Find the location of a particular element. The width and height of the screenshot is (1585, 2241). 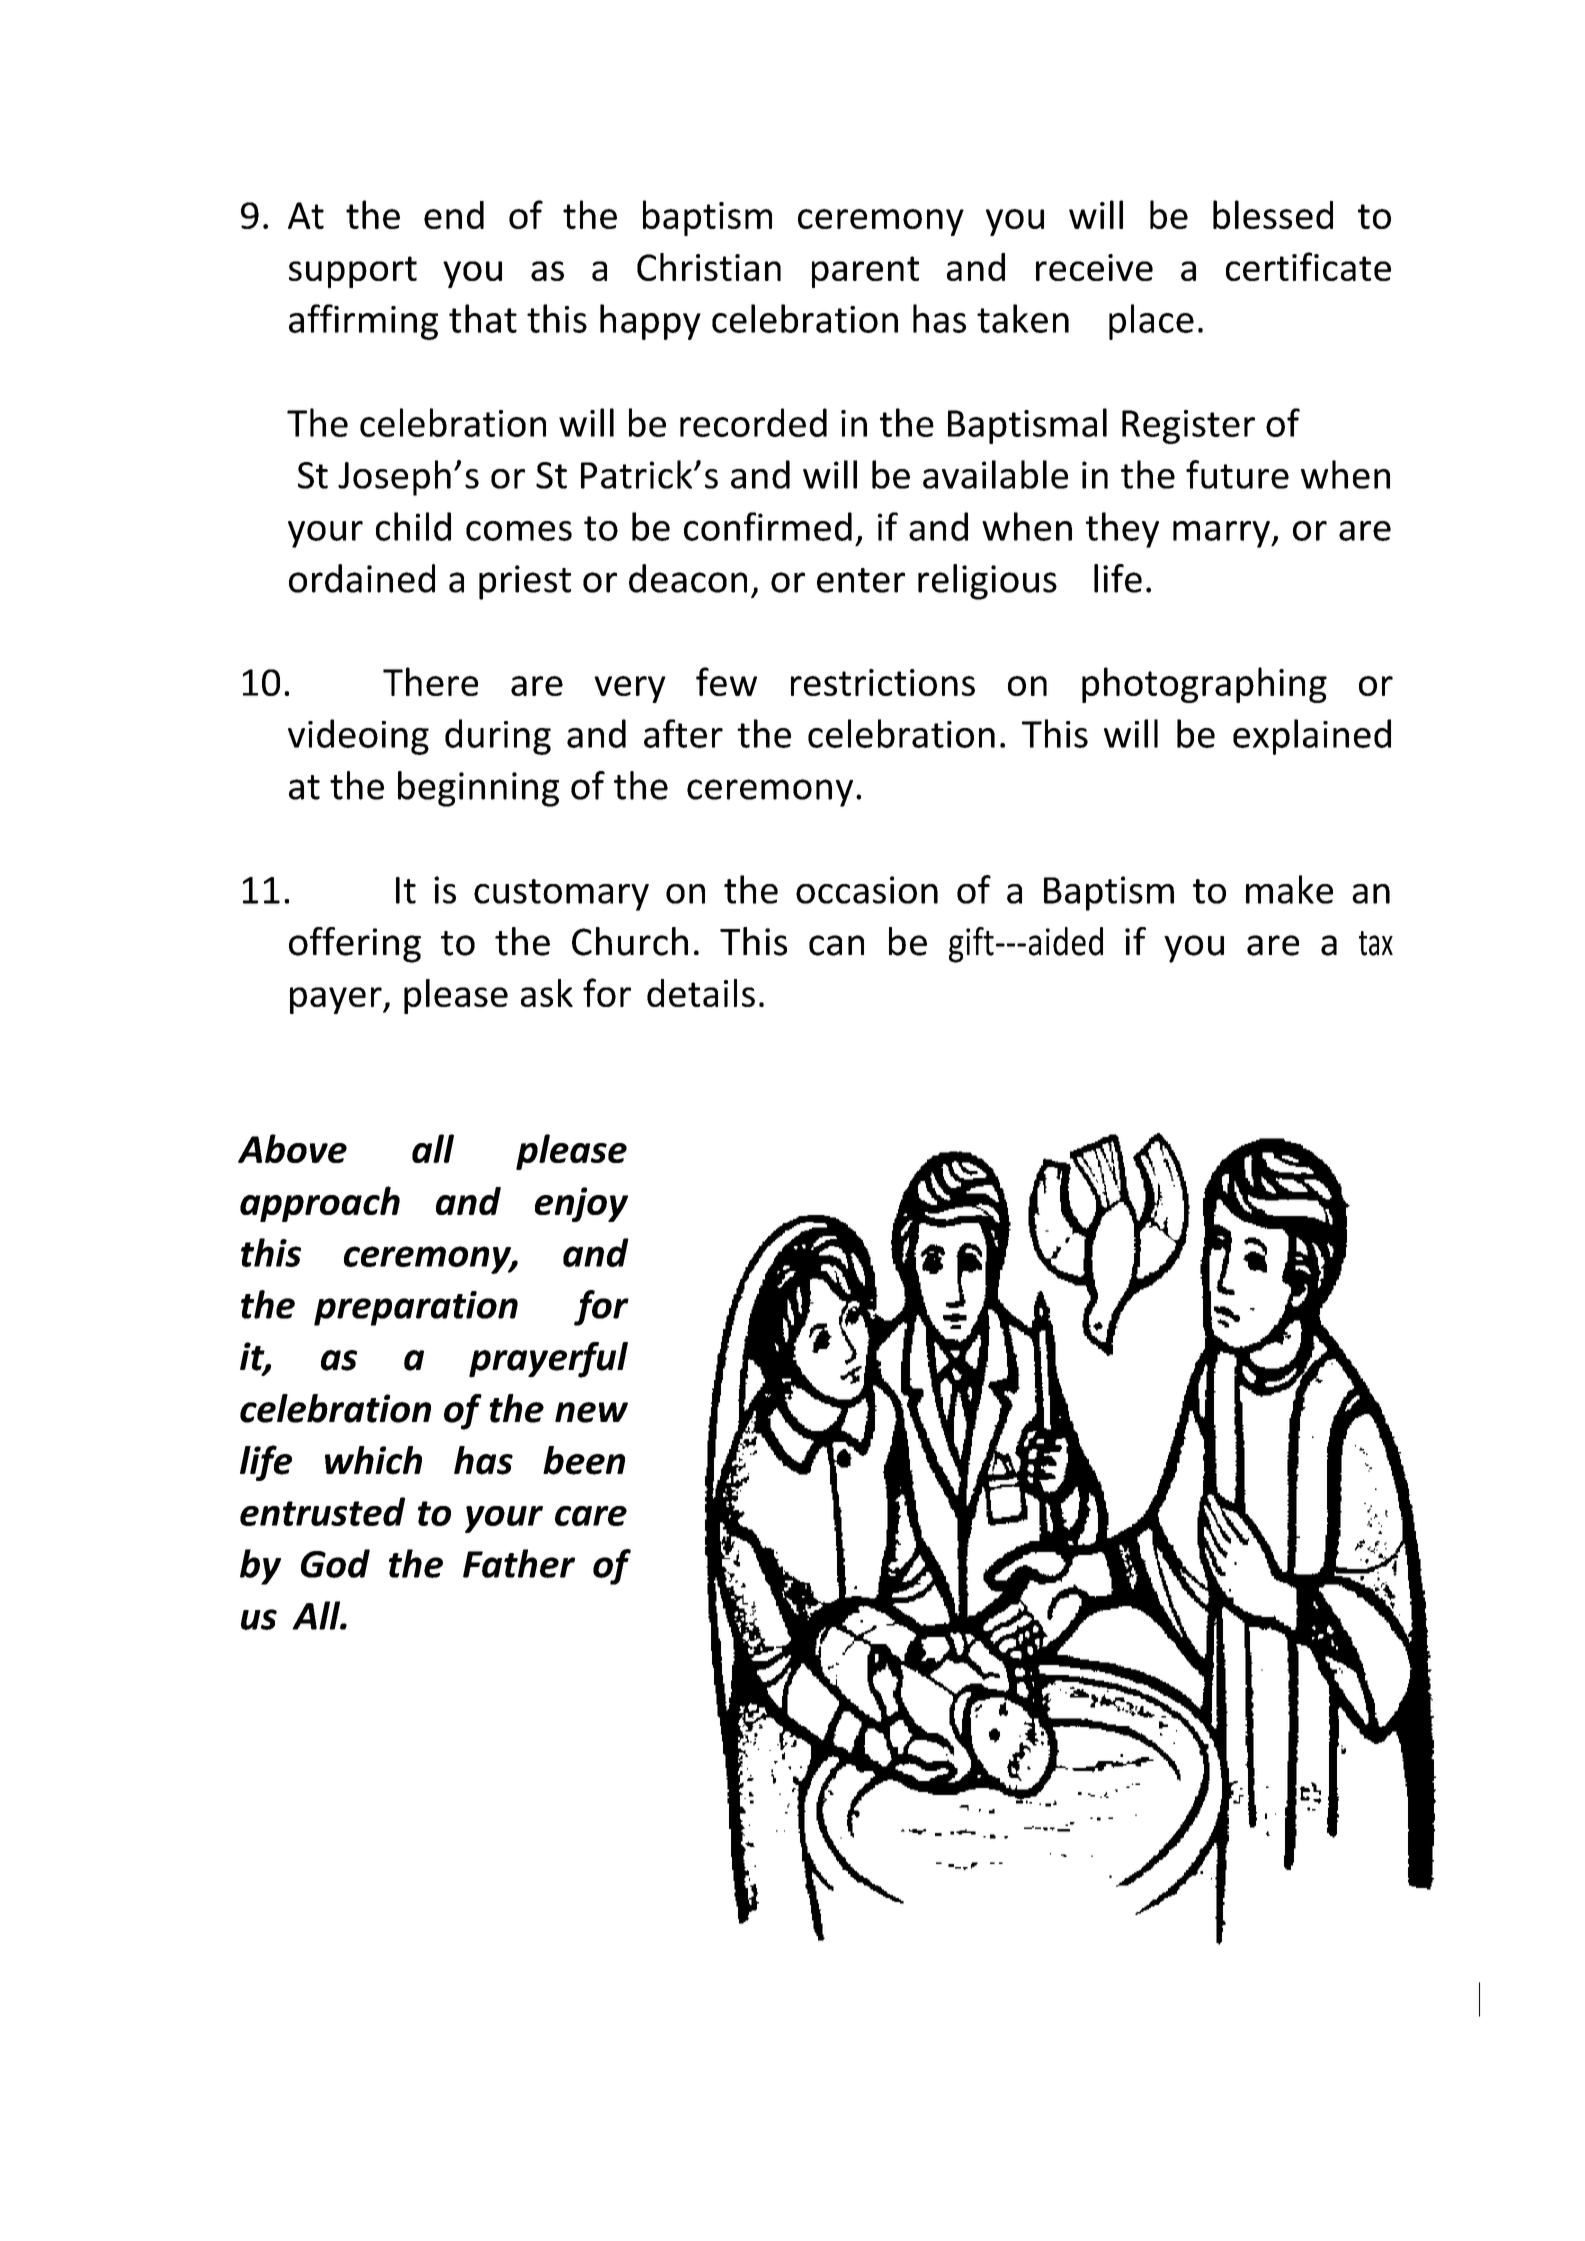

approach is located at coordinates (320, 1204).
